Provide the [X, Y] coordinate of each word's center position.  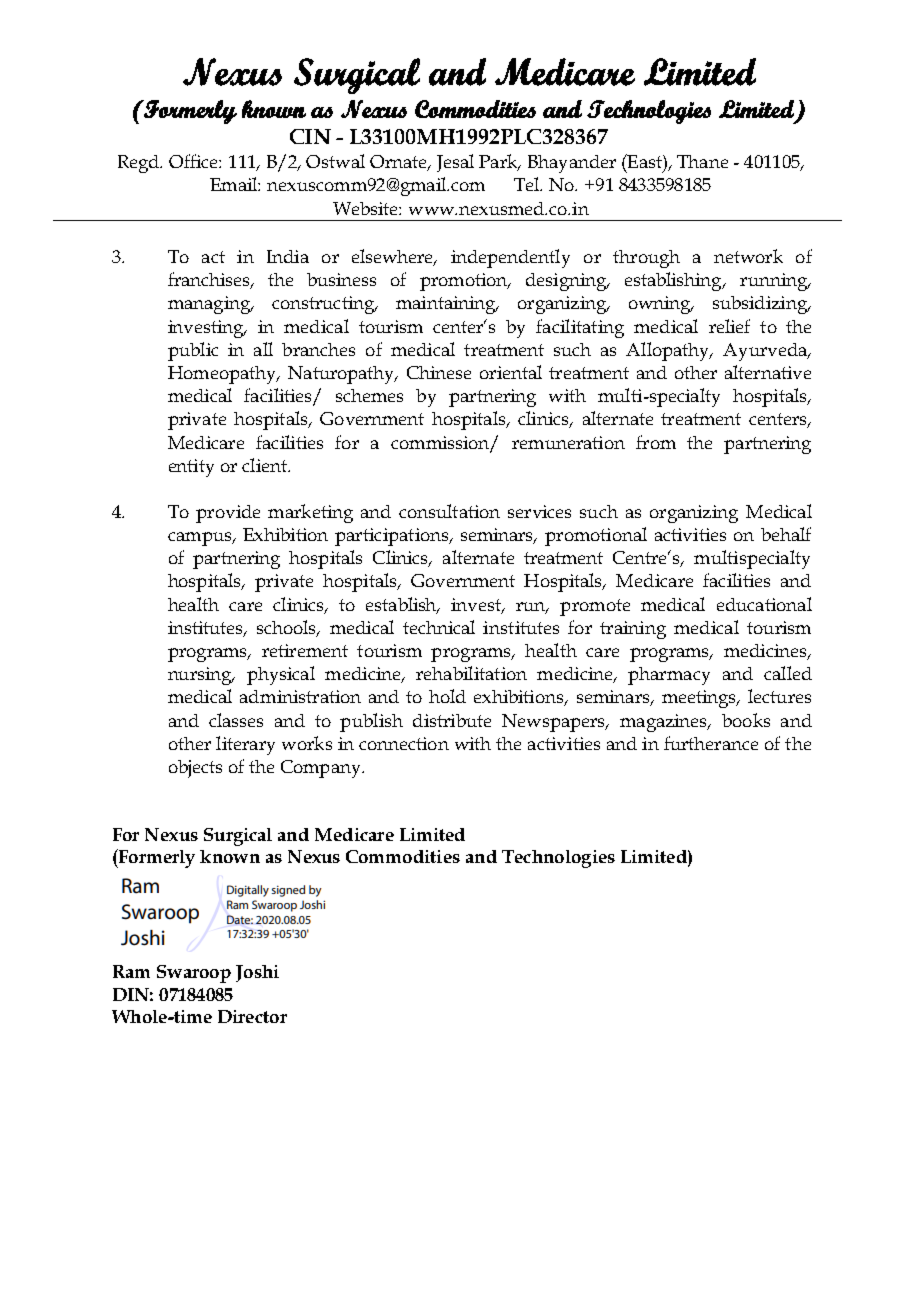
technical [439, 627]
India [288, 256]
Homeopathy [223, 375]
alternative [768, 372]
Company [322, 769]
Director [252, 1016]
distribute [452, 720]
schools [288, 628]
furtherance [711, 743]
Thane [702, 161]
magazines [664, 723]
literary [245, 745]
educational [764, 604]
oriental [511, 372]
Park [499, 162]
